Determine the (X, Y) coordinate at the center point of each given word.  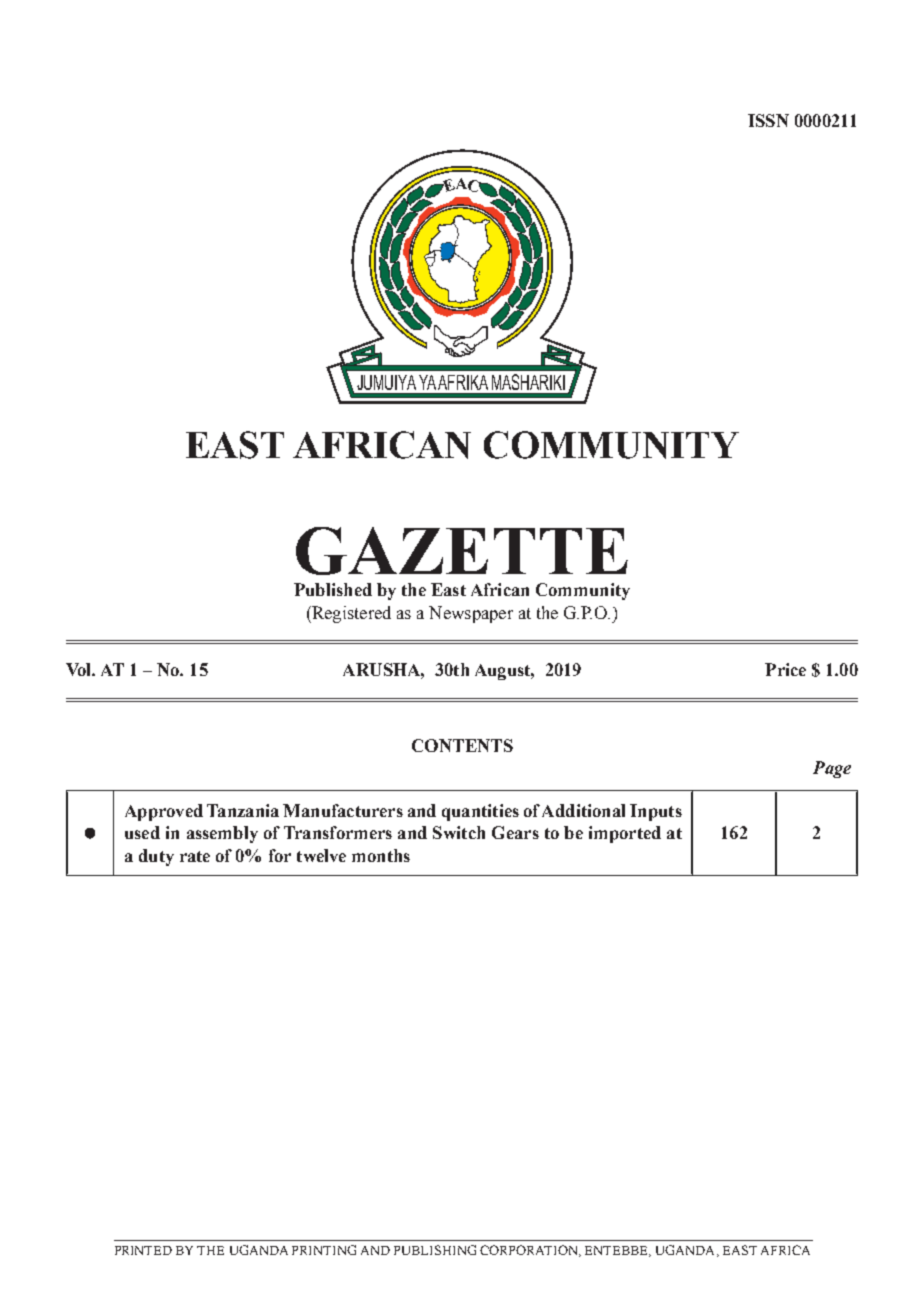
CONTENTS (462, 745)
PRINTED (143, 1250)
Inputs (656, 812)
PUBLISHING (435, 1250)
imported (625, 834)
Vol (80, 669)
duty (156, 857)
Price (785, 669)
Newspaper (471, 614)
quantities (480, 812)
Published (333, 589)
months (381, 855)
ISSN (768, 120)
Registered (350, 614)
